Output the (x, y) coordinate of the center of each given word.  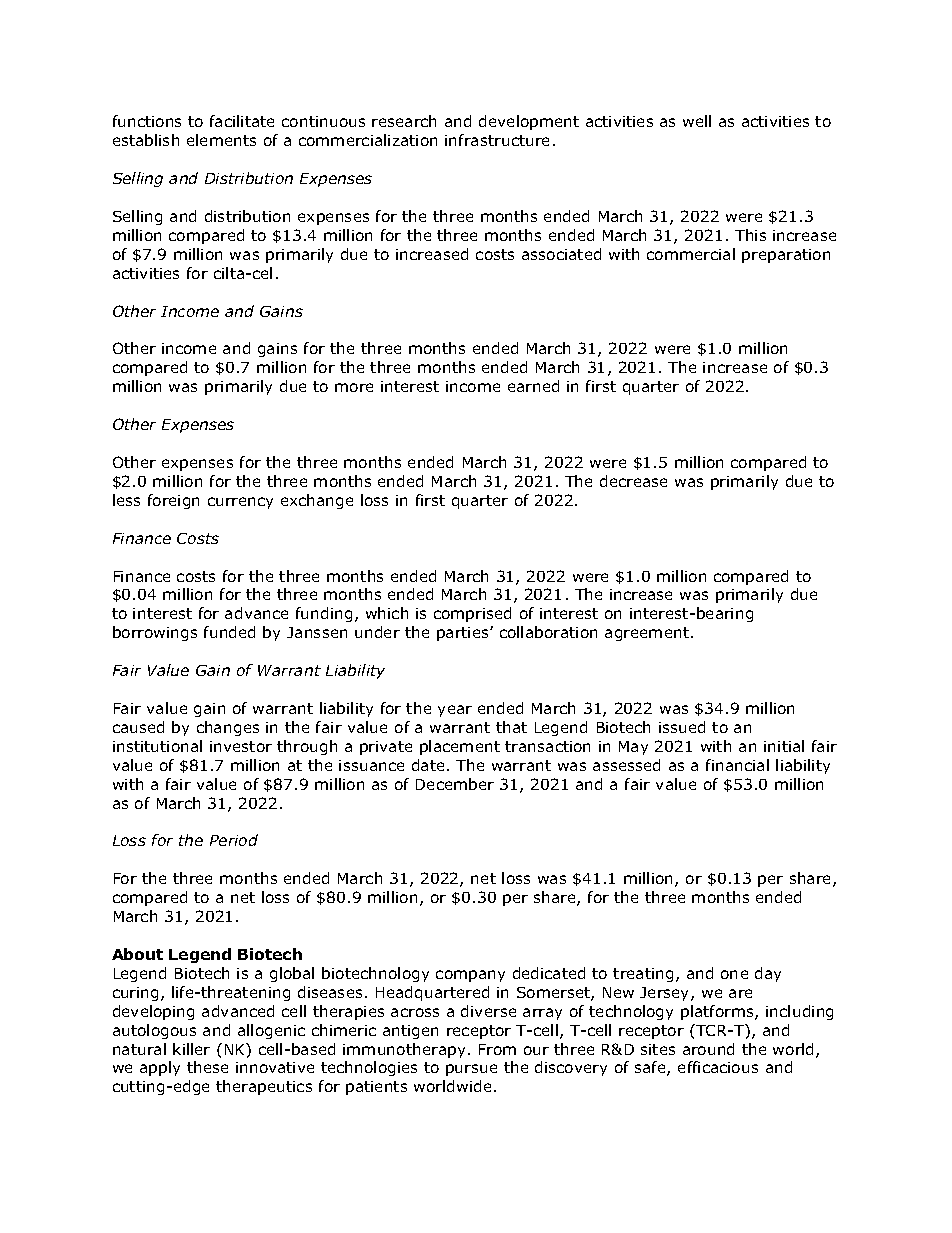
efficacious (718, 1067)
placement (460, 747)
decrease (633, 481)
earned (533, 386)
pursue (471, 1070)
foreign (173, 501)
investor (241, 746)
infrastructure (497, 140)
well (697, 121)
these (207, 1067)
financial (737, 765)
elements (221, 140)
